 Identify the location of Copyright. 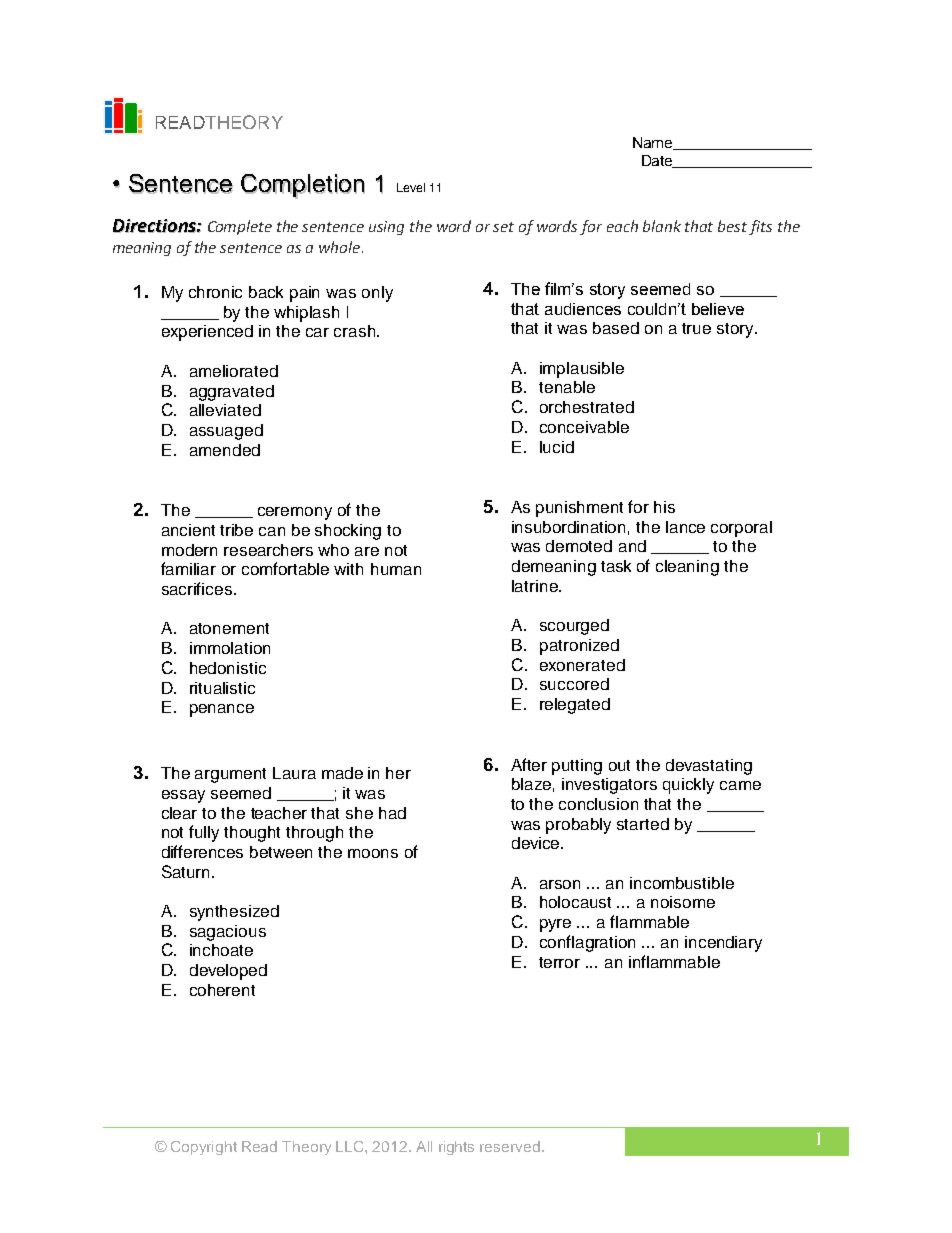
(204, 1148).
